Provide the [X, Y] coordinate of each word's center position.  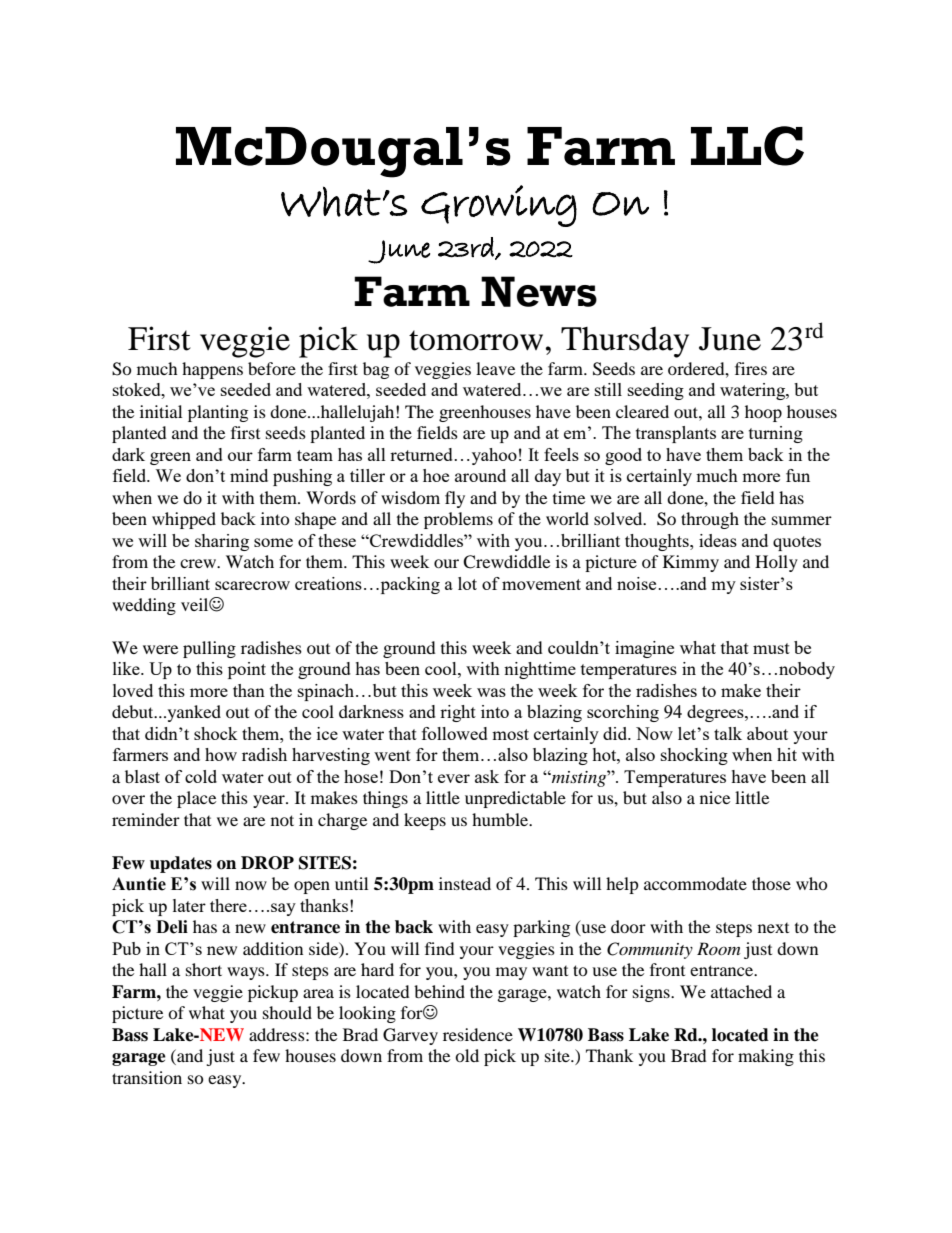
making [766, 1057]
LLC [747, 146]
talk [728, 733]
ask [487, 776]
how [221, 754]
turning [776, 434]
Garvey [410, 1036]
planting [218, 413]
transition [147, 1077]
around [480, 475]
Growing [499, 206]
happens [212, 370]
